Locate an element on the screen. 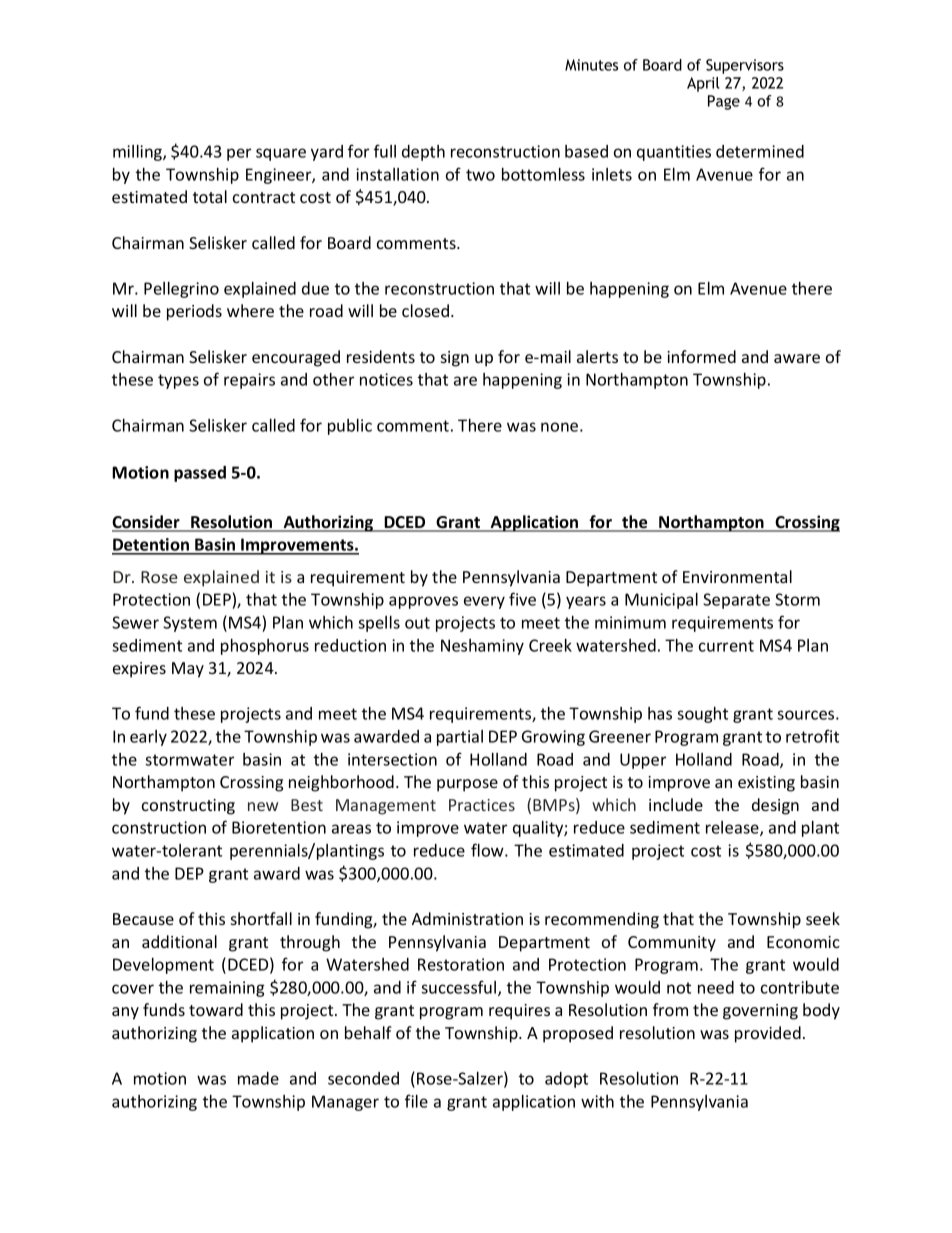 Image resolution: width=952 pixels, height=1233 pixels. square is located at coordinates (281, 154).
